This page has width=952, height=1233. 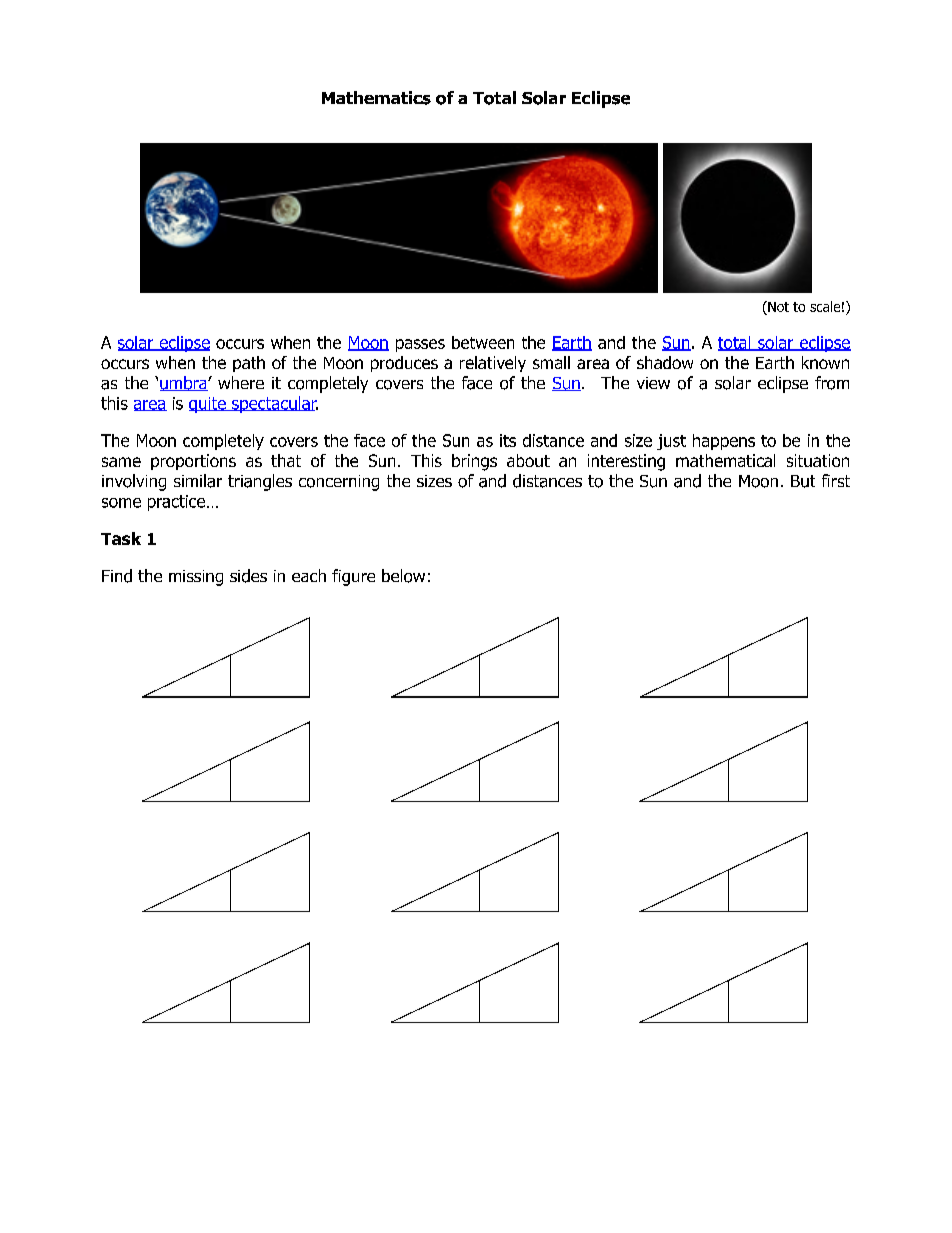 I want to click on known, so click(x=825, y=362).
